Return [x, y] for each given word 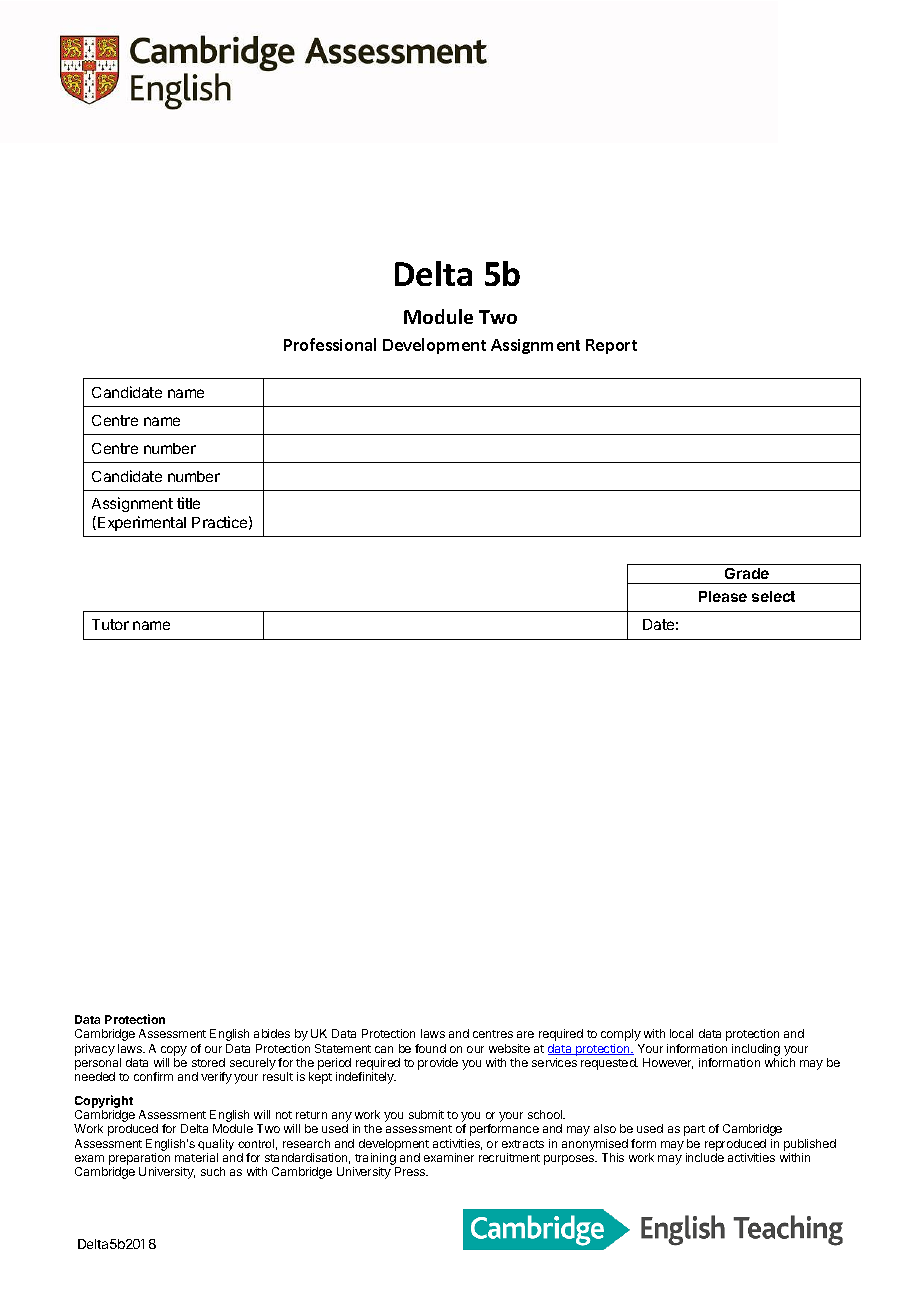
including [756, 1050]
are [525, 1034]
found [430, 1048]
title [188, 503]
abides [272, 1033]
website [509, 1048]
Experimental [142, 523]
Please [723, 596]
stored [208, 1062]
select [773, 596]
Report [611, 346]
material [196, 1157]
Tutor [110, 624]
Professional [330, 344]
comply [621, 1035]
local [681, 1033]
